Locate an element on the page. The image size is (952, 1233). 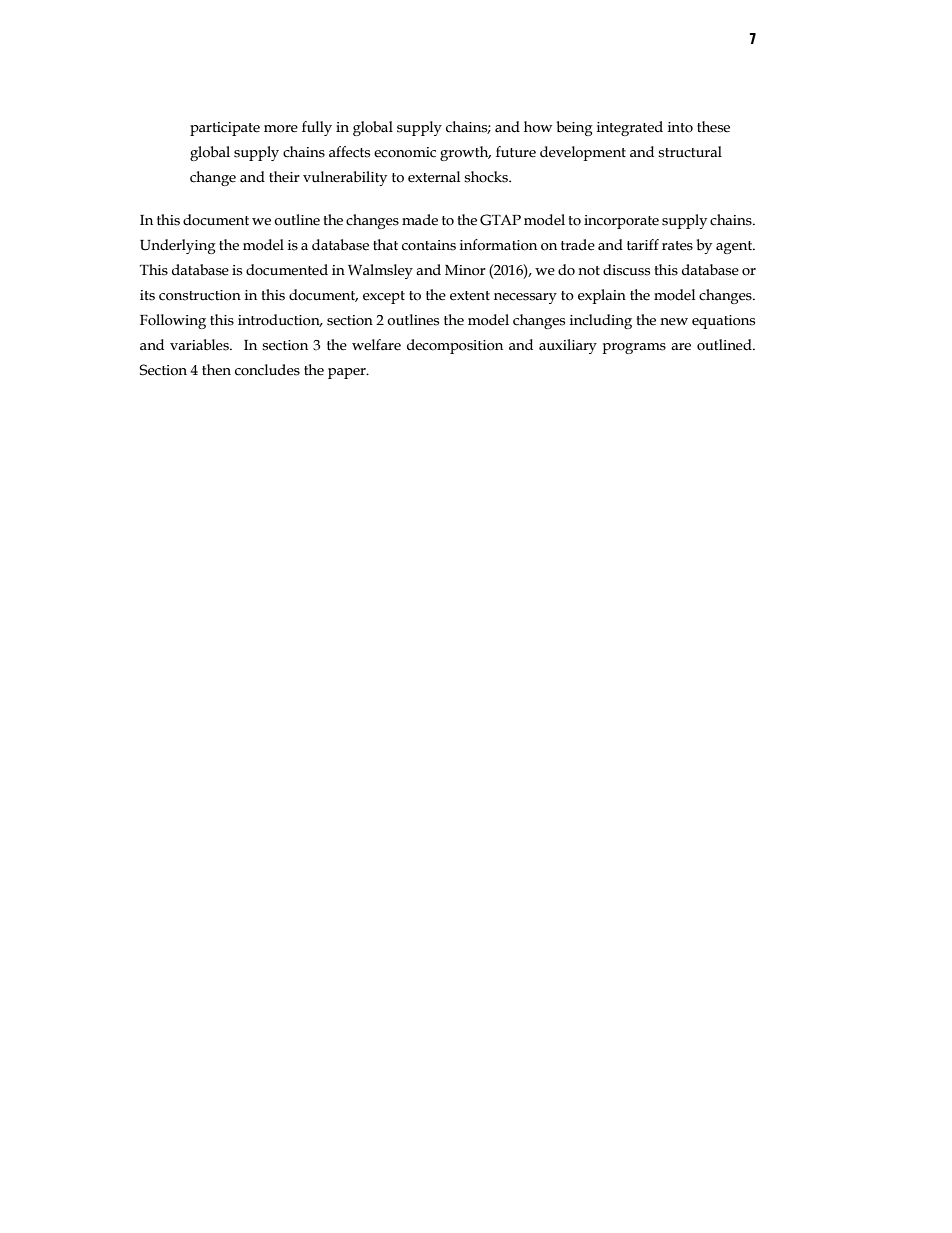
rates is located at coordinates (677, 246).
